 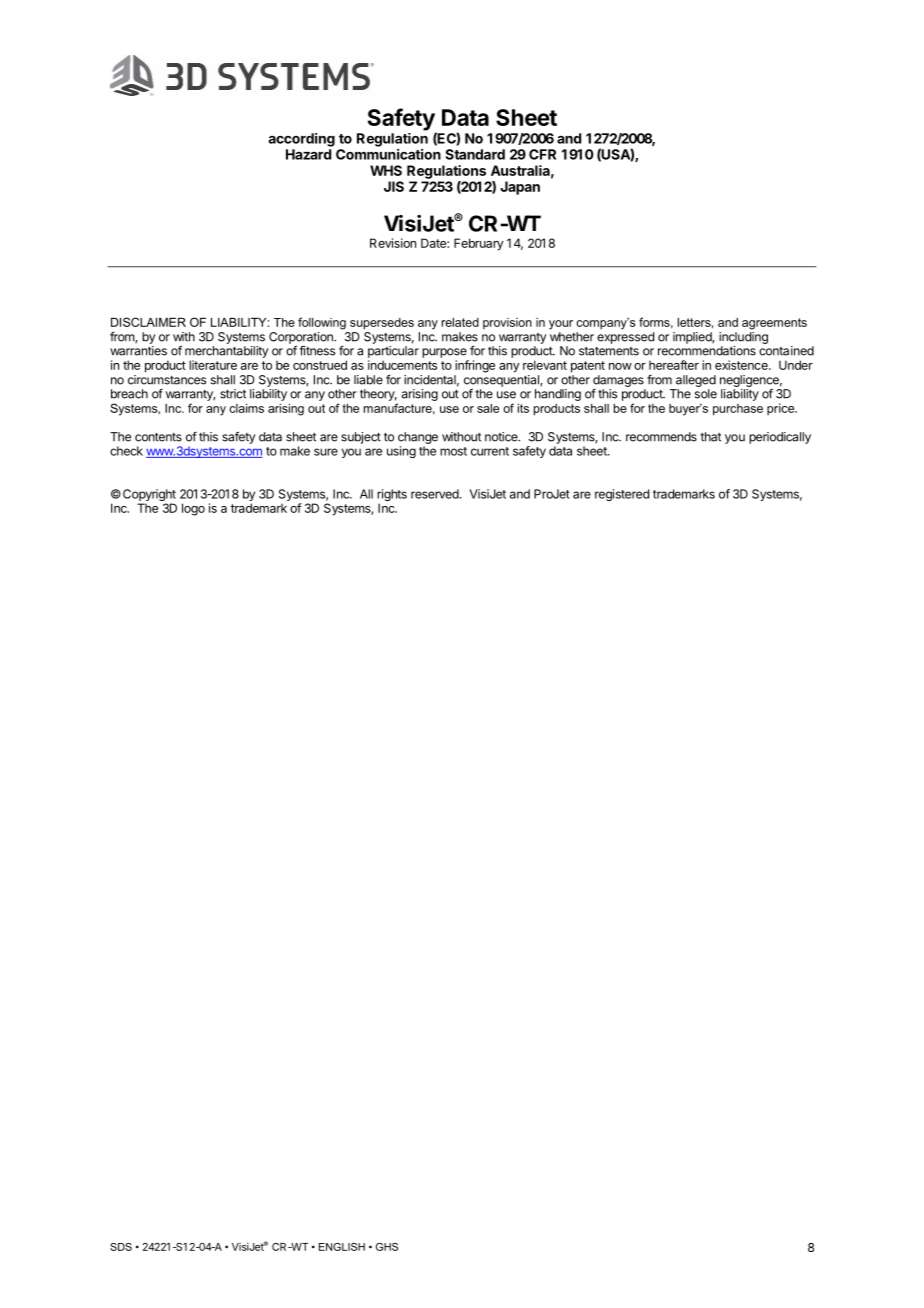 I want to click on reserved, so click(x=436, y=494).
